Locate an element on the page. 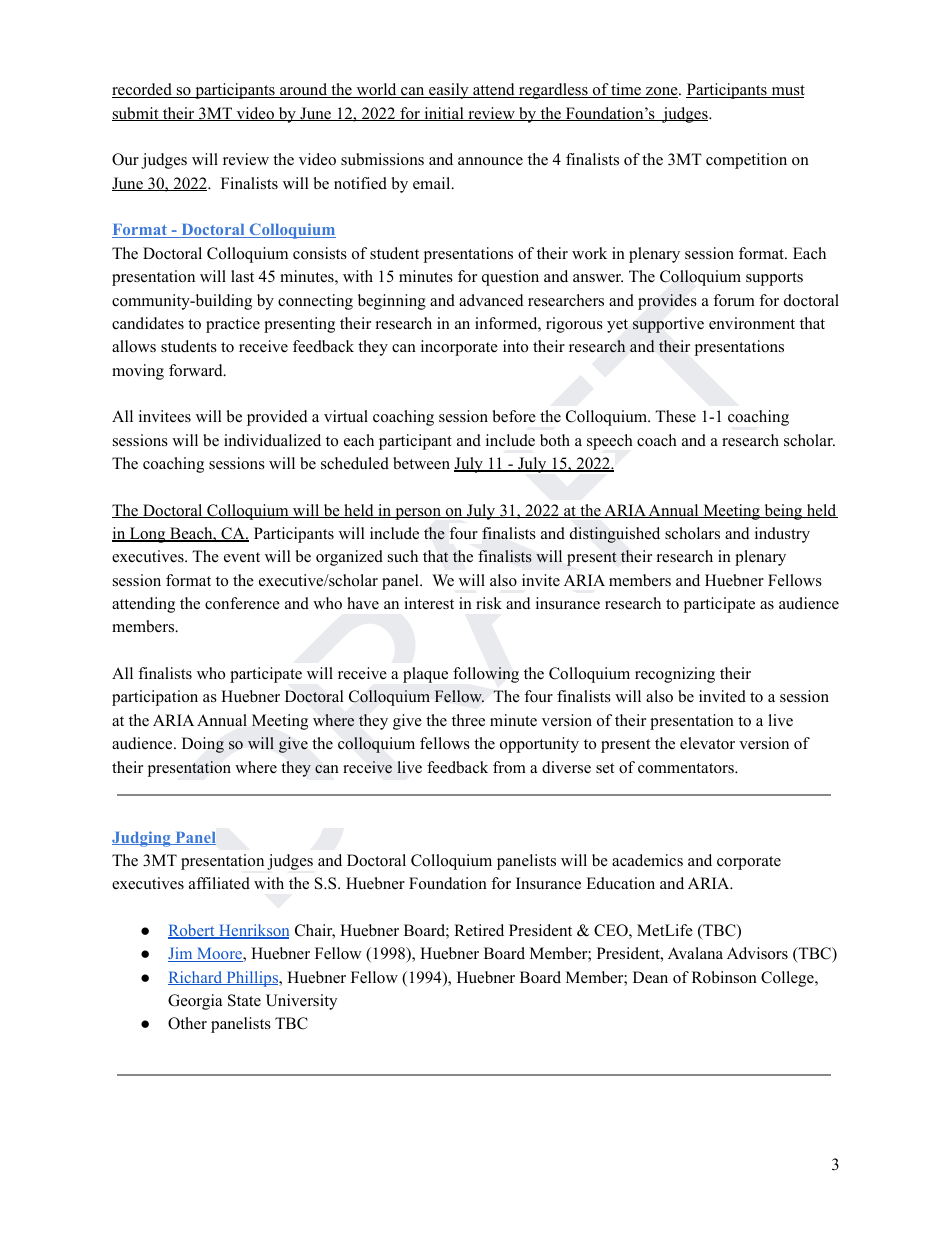 This page has height=1233, width=952. Robinson is located at coordinates (724, 977).
